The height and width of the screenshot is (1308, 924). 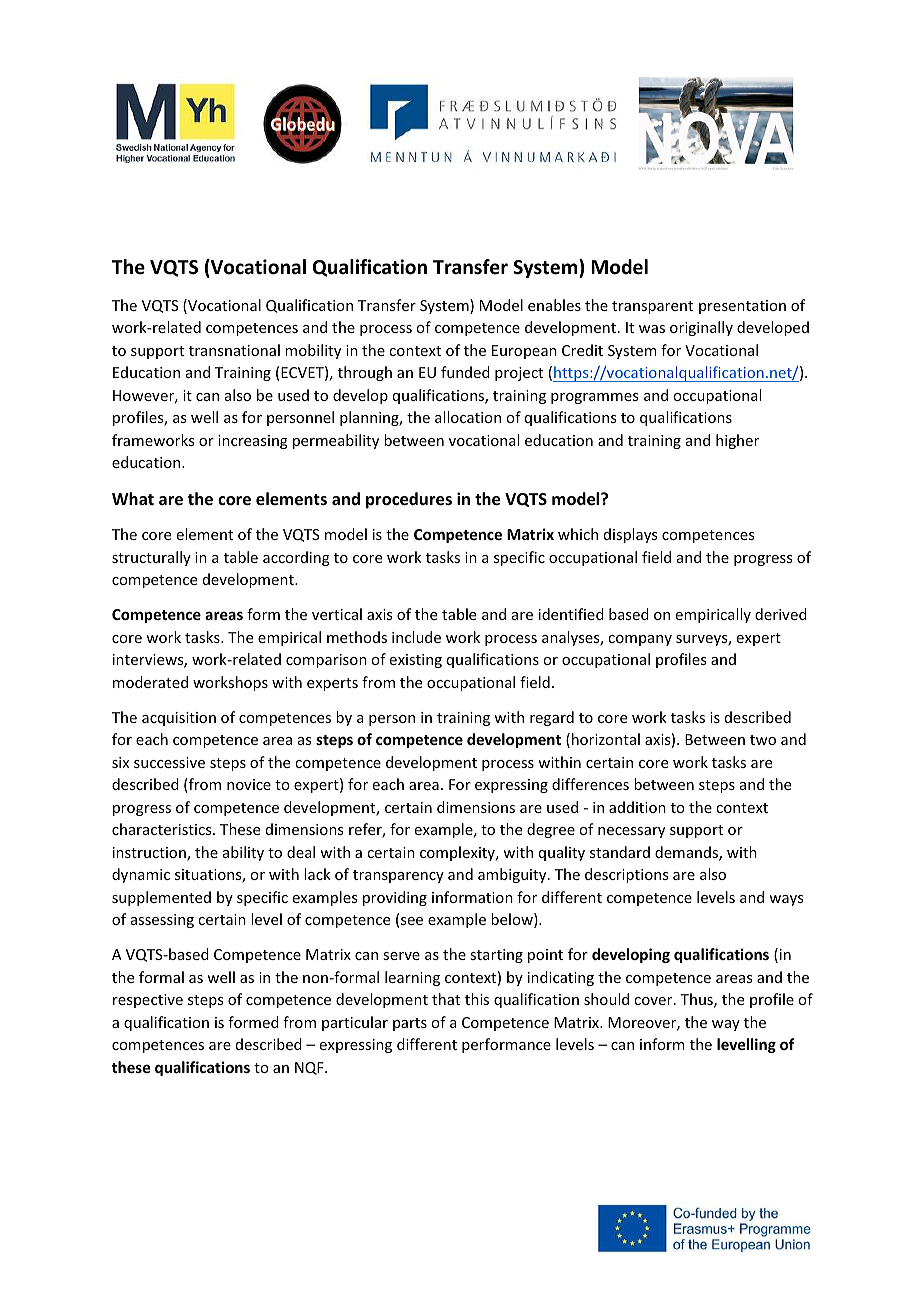 I want to click on procedures, so click(x=409, y=500).
